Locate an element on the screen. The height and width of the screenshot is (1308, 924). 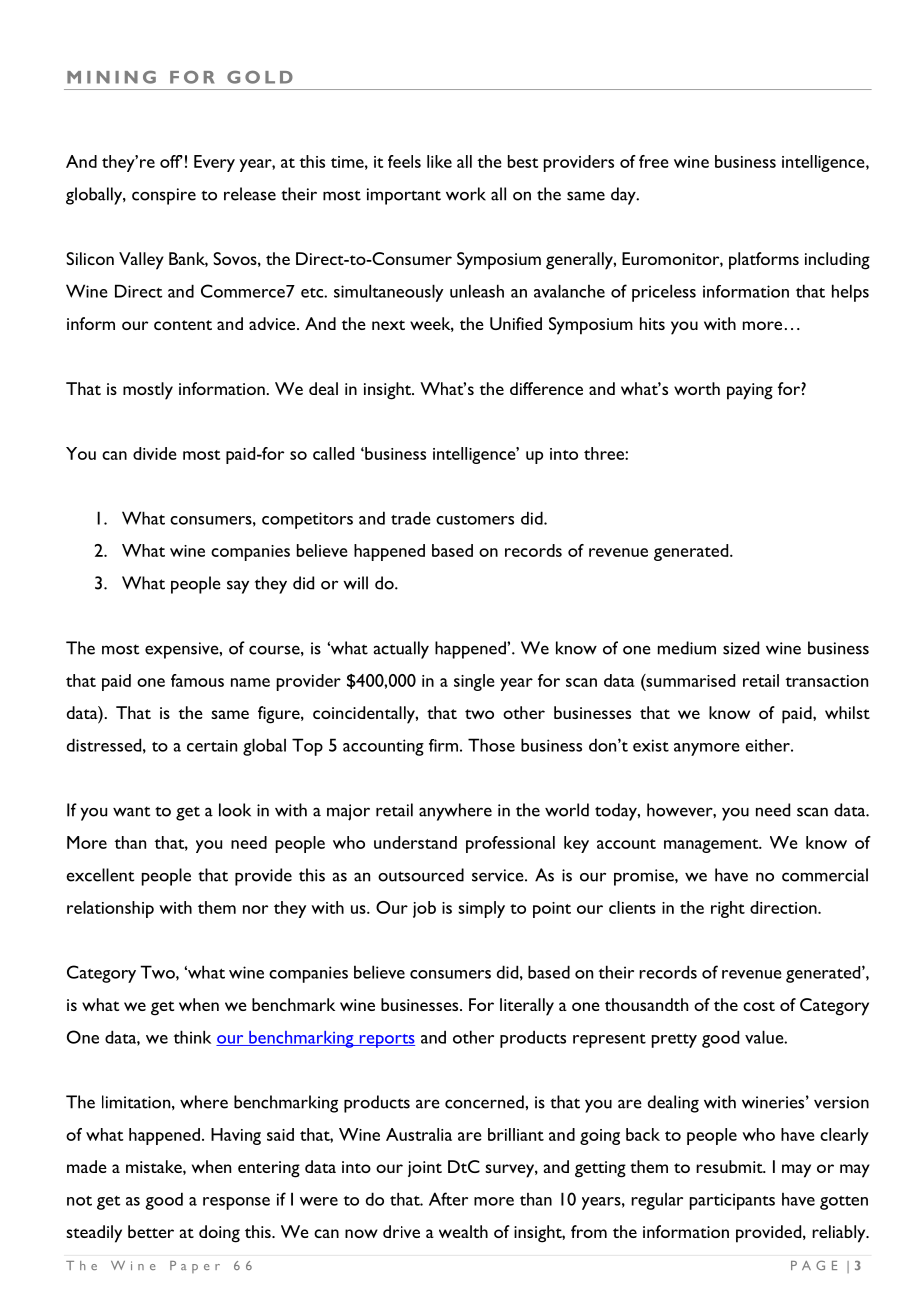
divide is located at coordinates (154, 453).
